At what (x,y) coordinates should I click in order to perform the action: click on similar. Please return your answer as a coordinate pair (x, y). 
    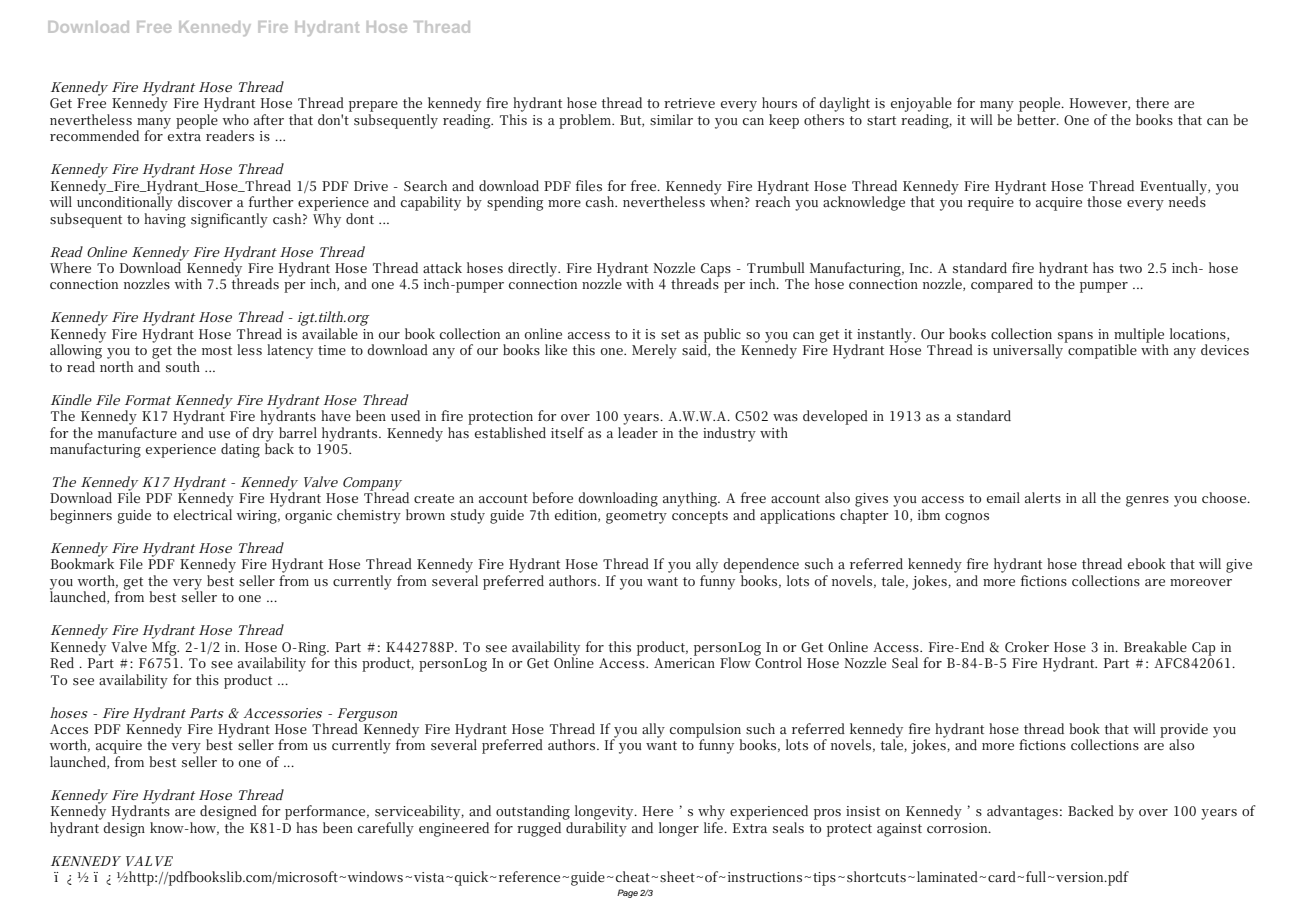
    Looking at the image, I should click on (671, 119).
